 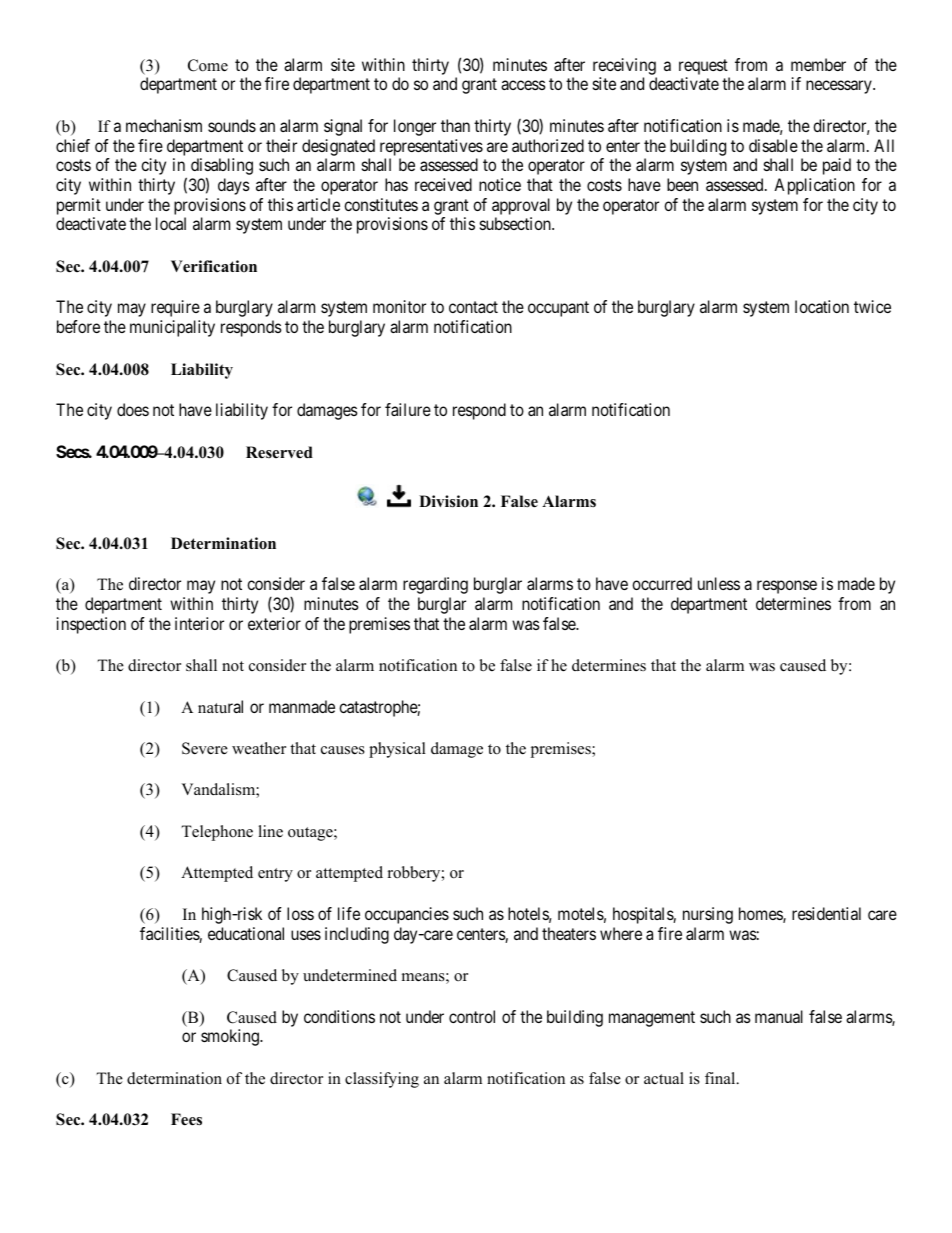 What do you see at coordinates (455, 125) in the screenshot?
I see `than` at bounding box center [455, 125].
